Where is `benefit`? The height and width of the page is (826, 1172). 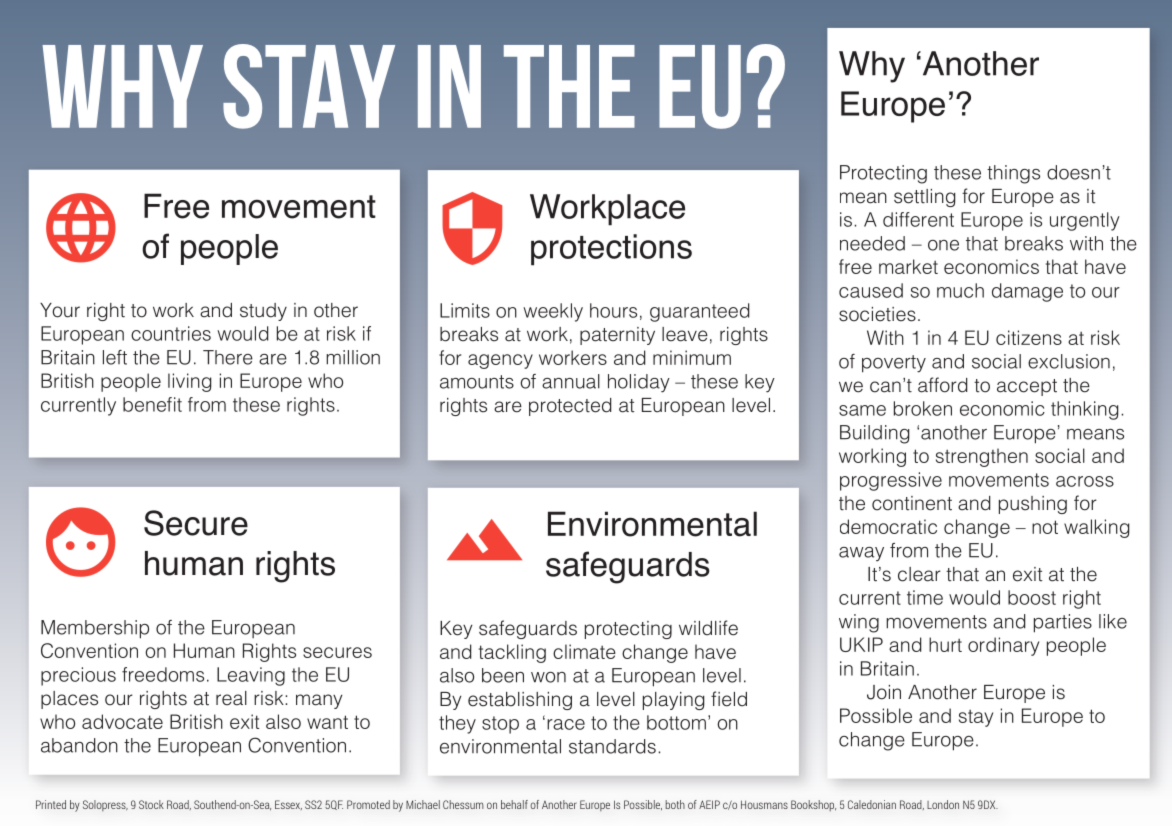
benefit is located at coordinates (152, 404).
